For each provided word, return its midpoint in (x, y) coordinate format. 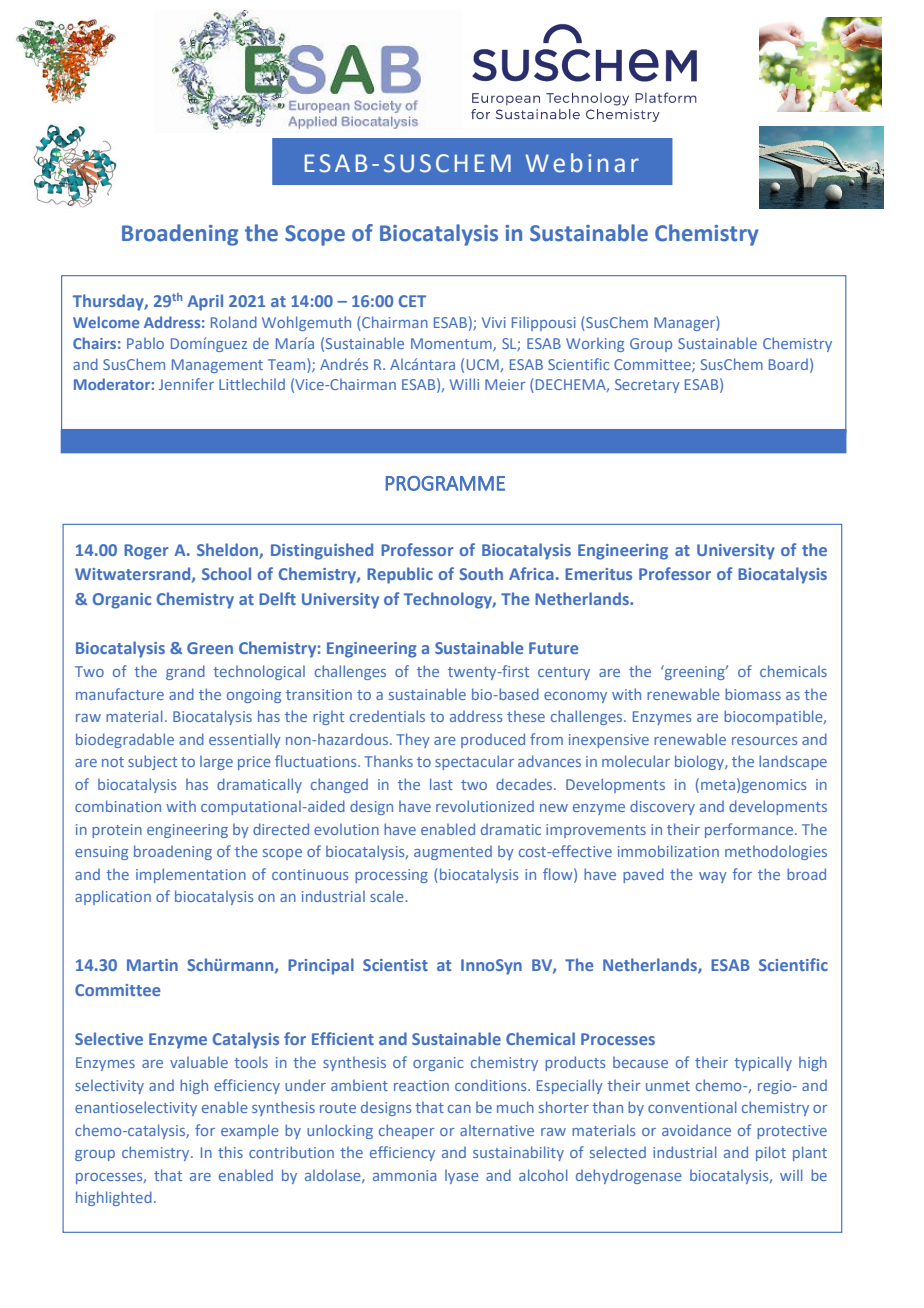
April (205, 302)
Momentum (452, 344)
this (230, 1152)
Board (788, 364)
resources (764, 741)
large (216, 763)
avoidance (696, 1130)
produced (493, 740)
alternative (497, 1130)
